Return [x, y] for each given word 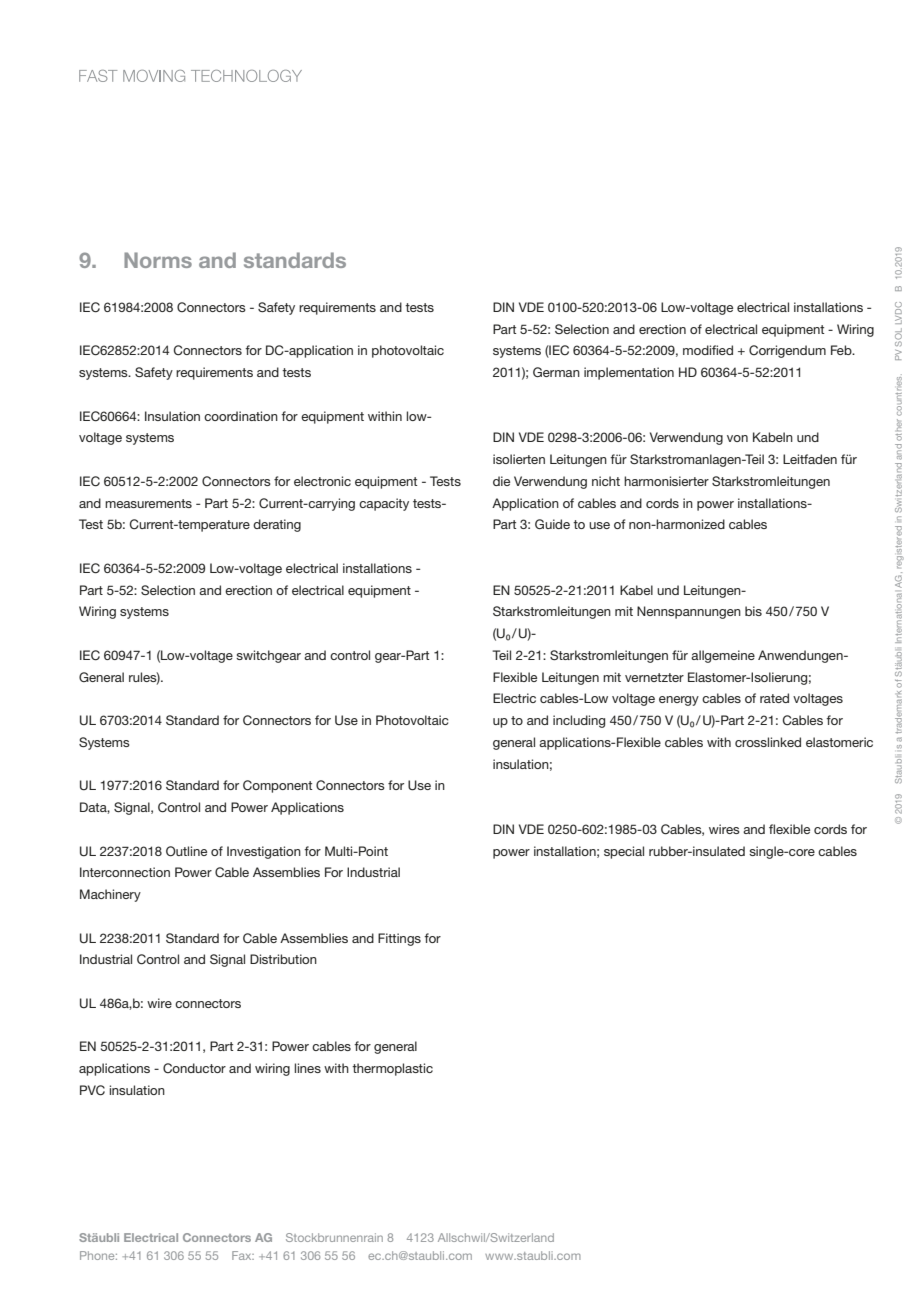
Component [278, 786]
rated [774, 698]
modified [708, 350]
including [579, 721]
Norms [158, 260]
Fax [243, 1255]
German [556, 372]
